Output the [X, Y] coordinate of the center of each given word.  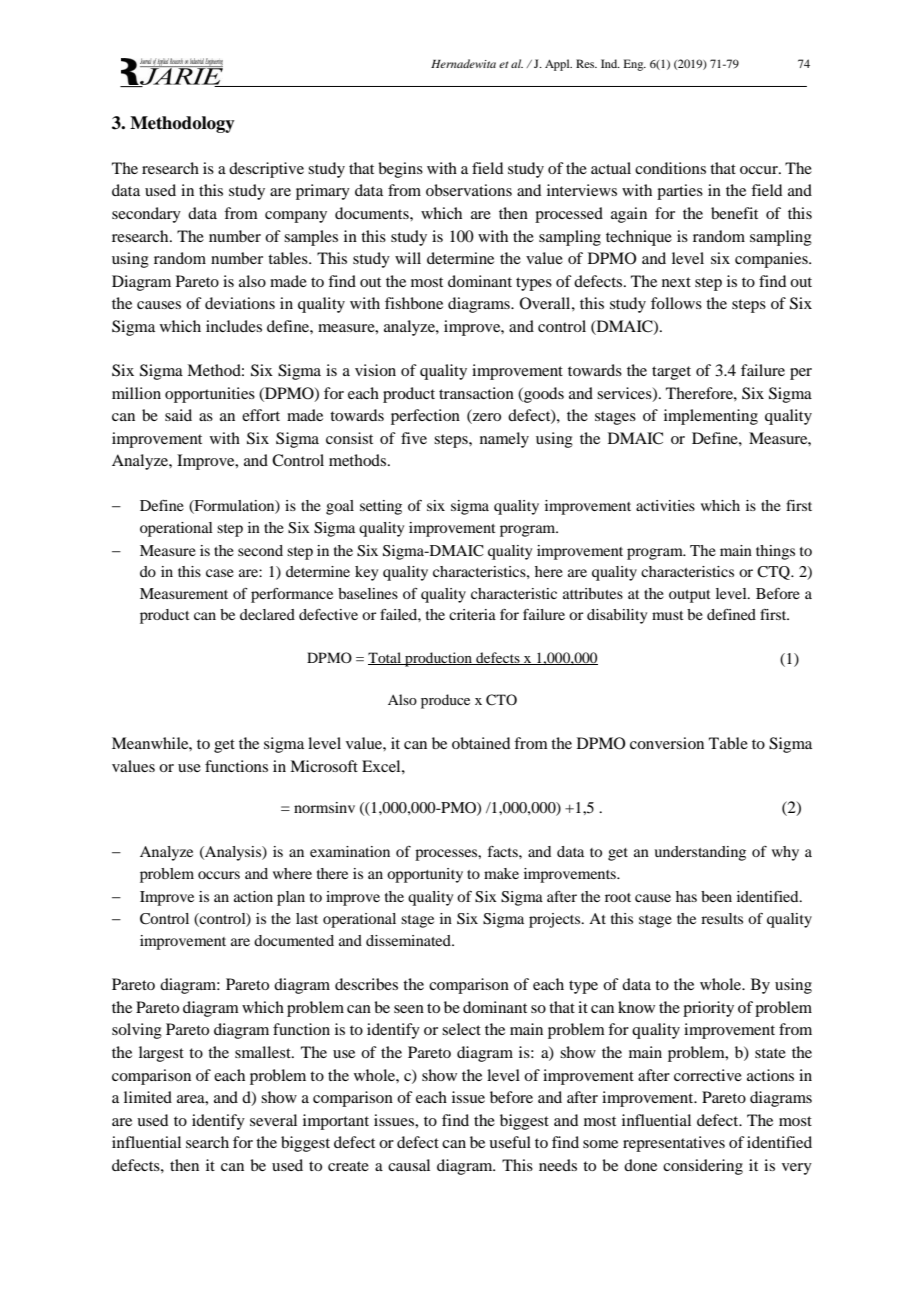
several [273, 1120]
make [501, 873]
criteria [472, 614]
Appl [558, 65]
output [690, 596]
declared [267, 614]
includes [234, 326]
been [716, 896]
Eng [635, 65]
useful [510, 1142]
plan [291, 898]
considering [703, 1167]
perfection [425, 417]
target [671, 373]
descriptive [266, 170]
